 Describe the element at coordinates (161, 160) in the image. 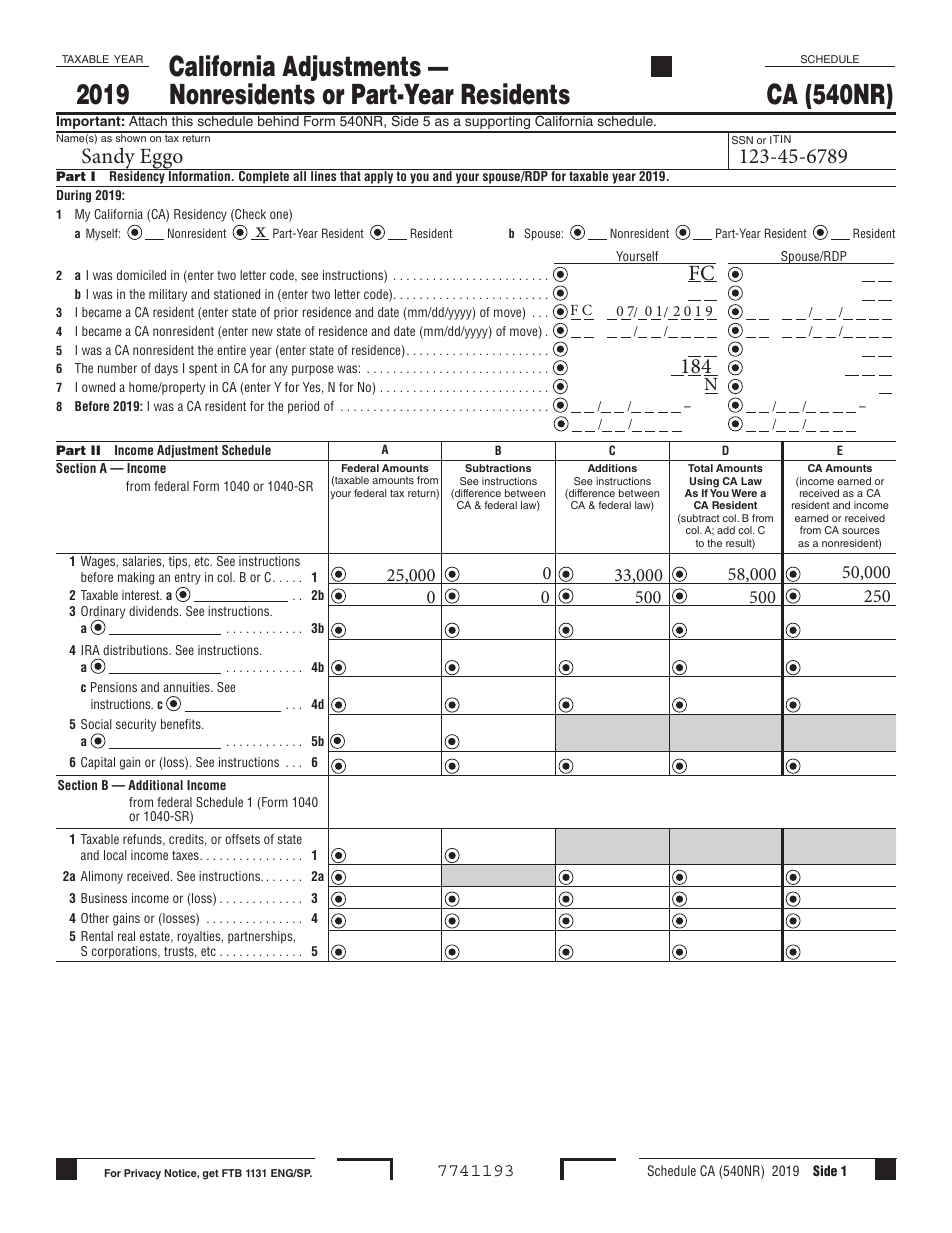

I see `Eggo` at that location.
